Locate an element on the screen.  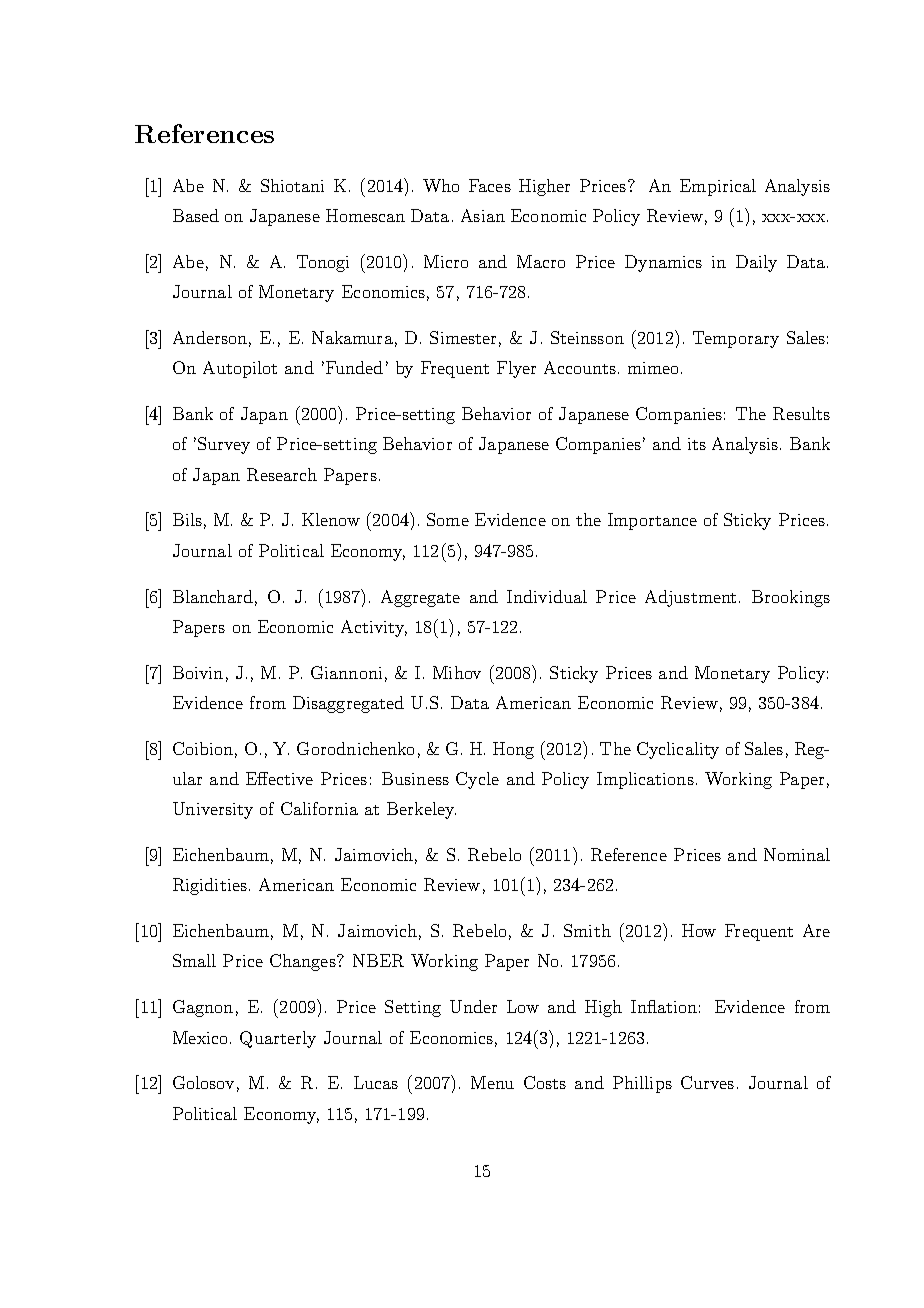
Menu is located at coordinates (492, 1082).
